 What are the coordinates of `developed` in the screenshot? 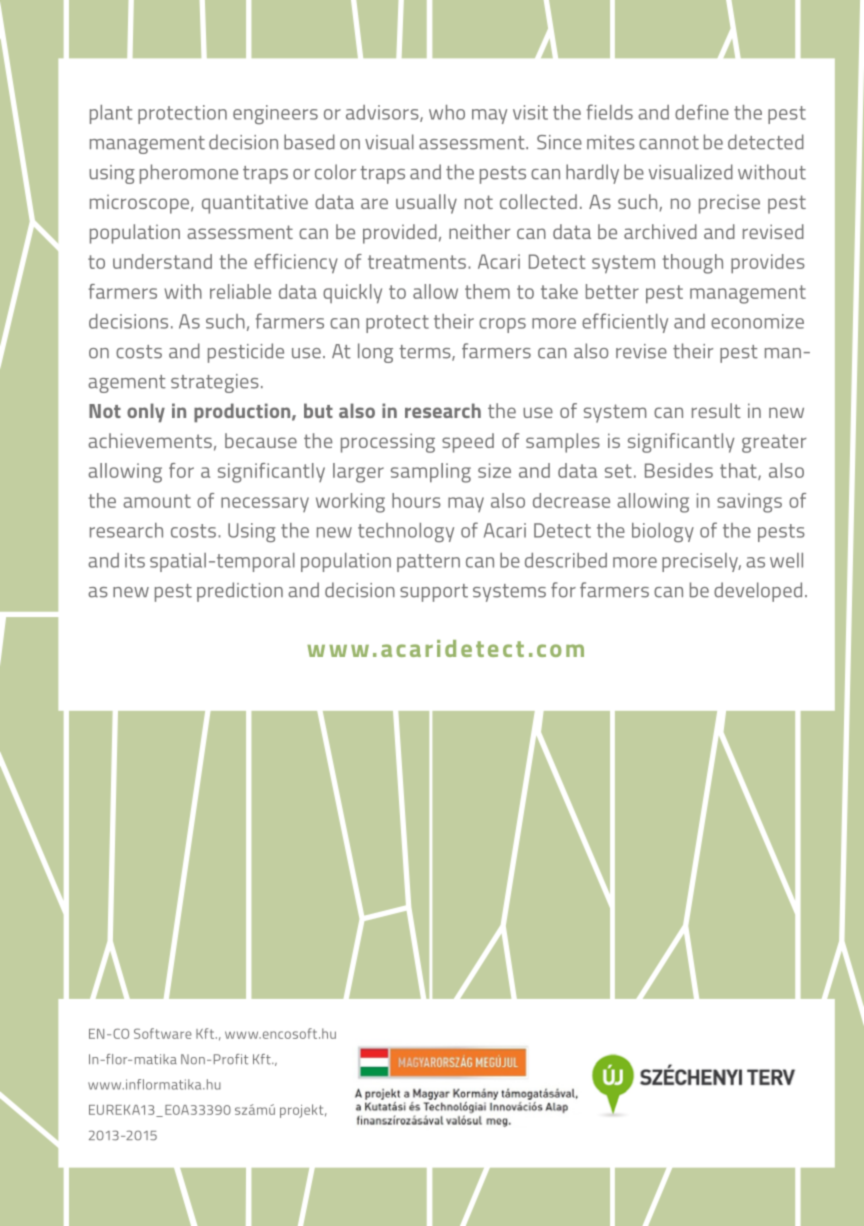 It's located at (758, 592).
